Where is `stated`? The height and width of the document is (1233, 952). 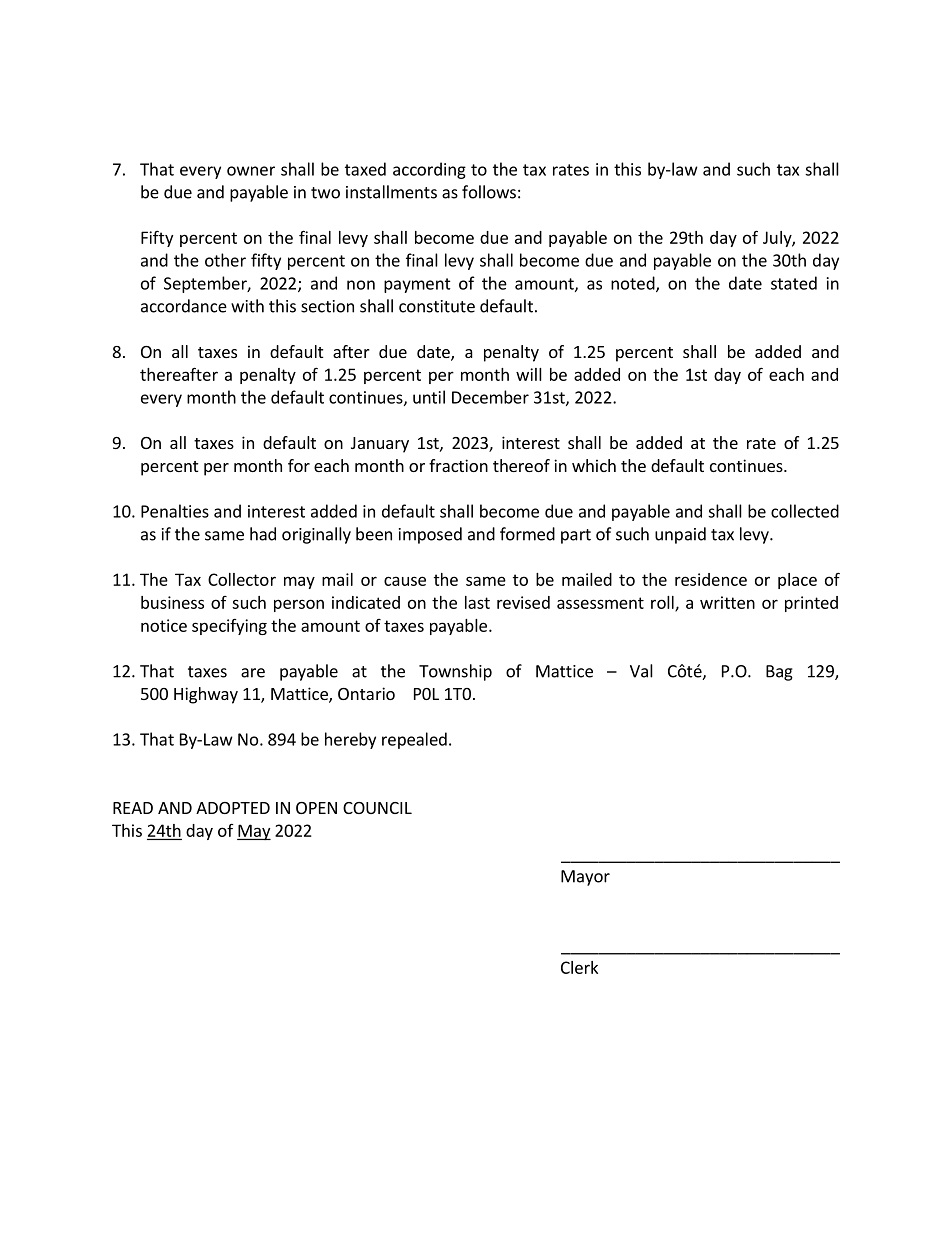 stated is located at coordinates (794, 283).
